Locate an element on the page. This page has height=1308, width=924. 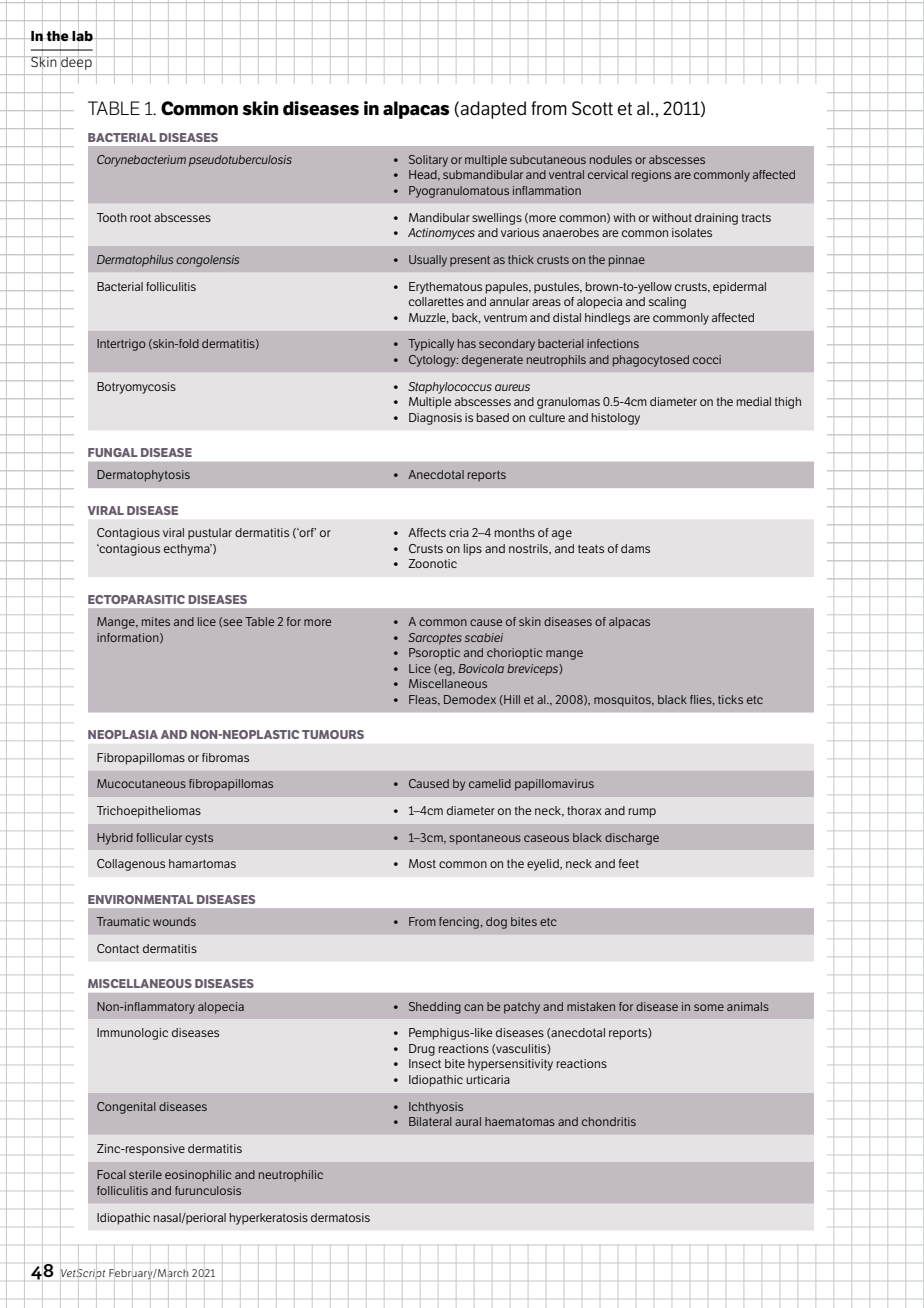
some is located at coordinates (709, 1007).
